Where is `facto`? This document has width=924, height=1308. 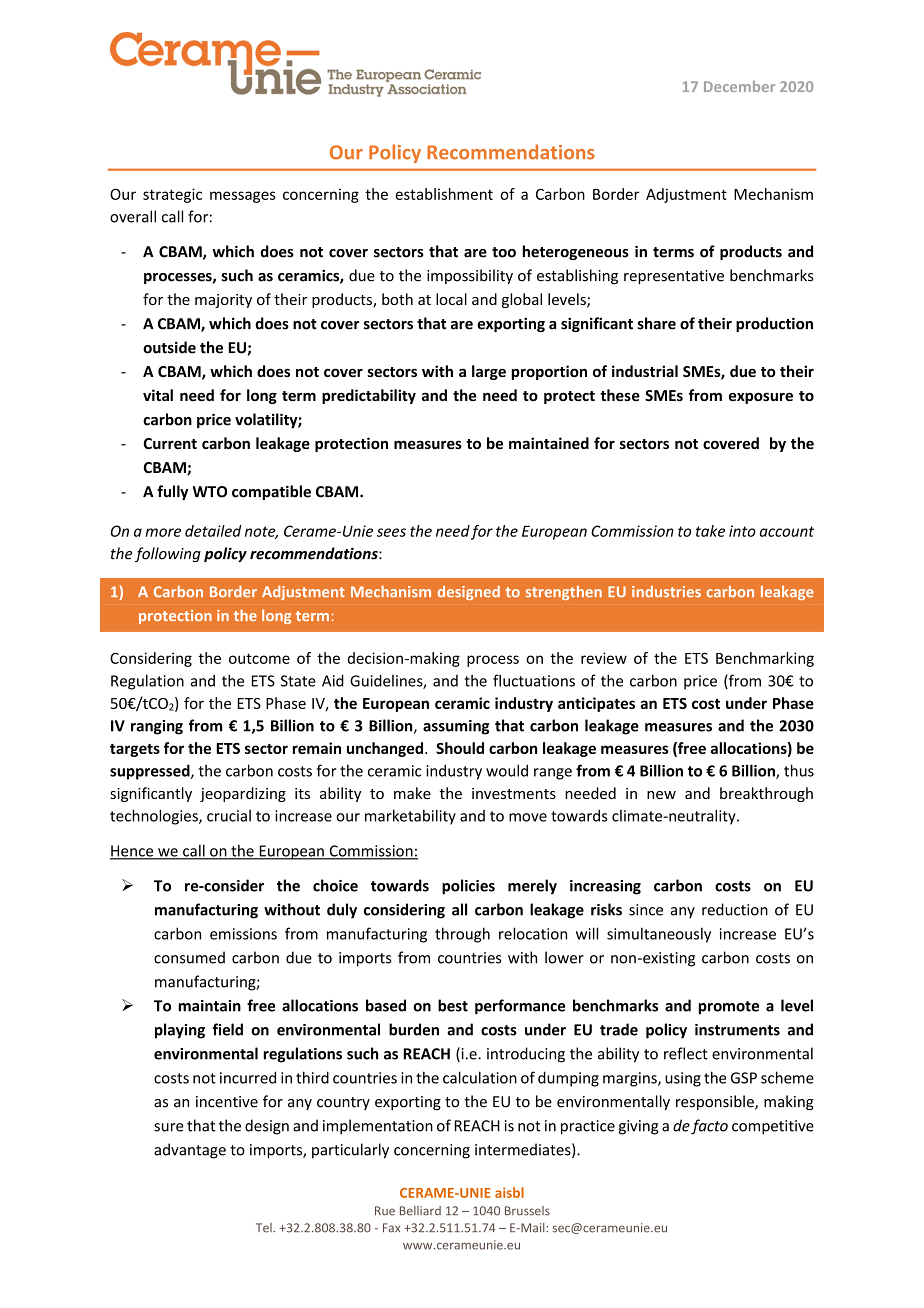 facto is located at coordinates (709, 1127).
